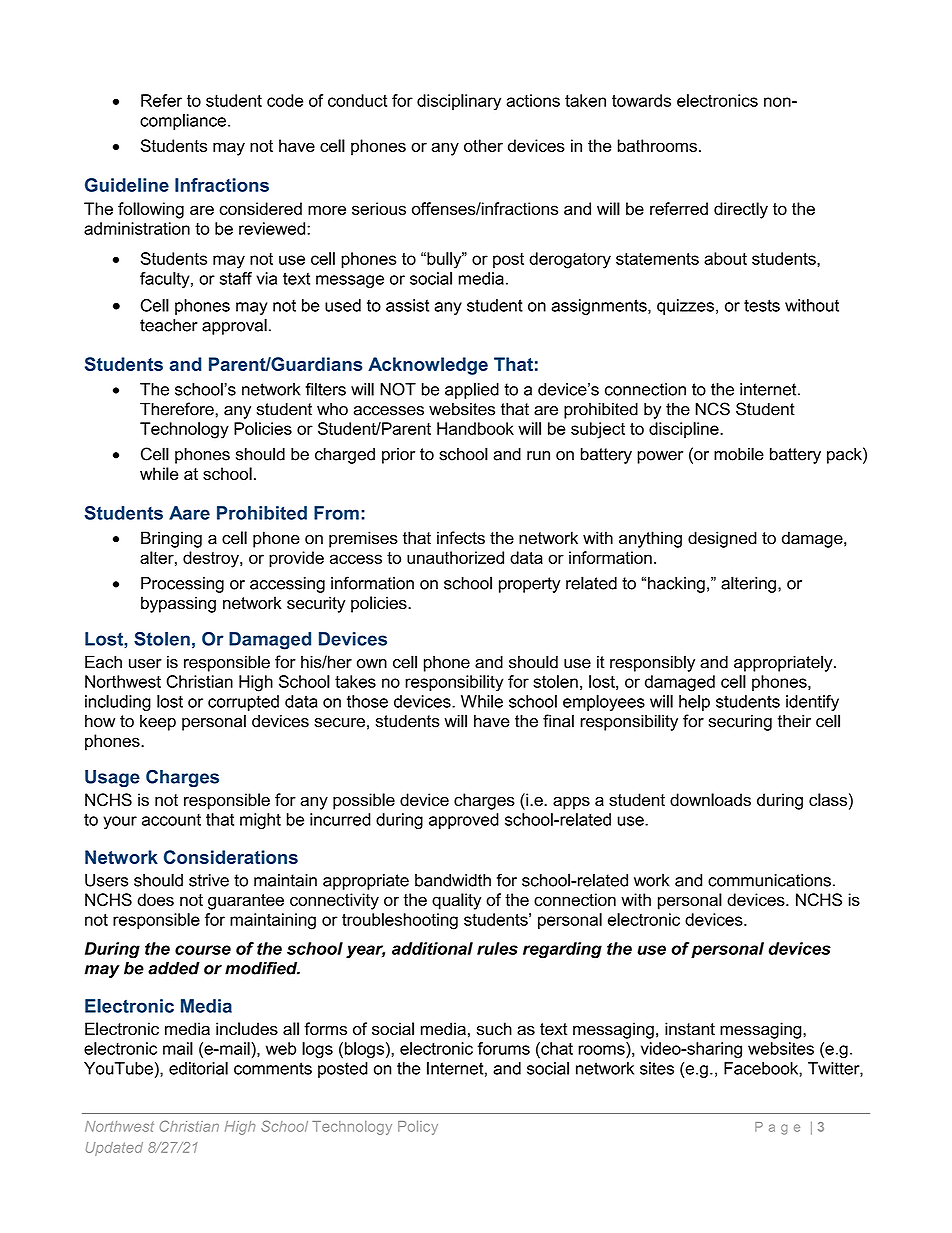 The height and width of the screenshot is (1233, 952). What do you see at coordinates (198, 1068) in the screenshot?
I see `editorial` at bounding box center [198, 1068].
